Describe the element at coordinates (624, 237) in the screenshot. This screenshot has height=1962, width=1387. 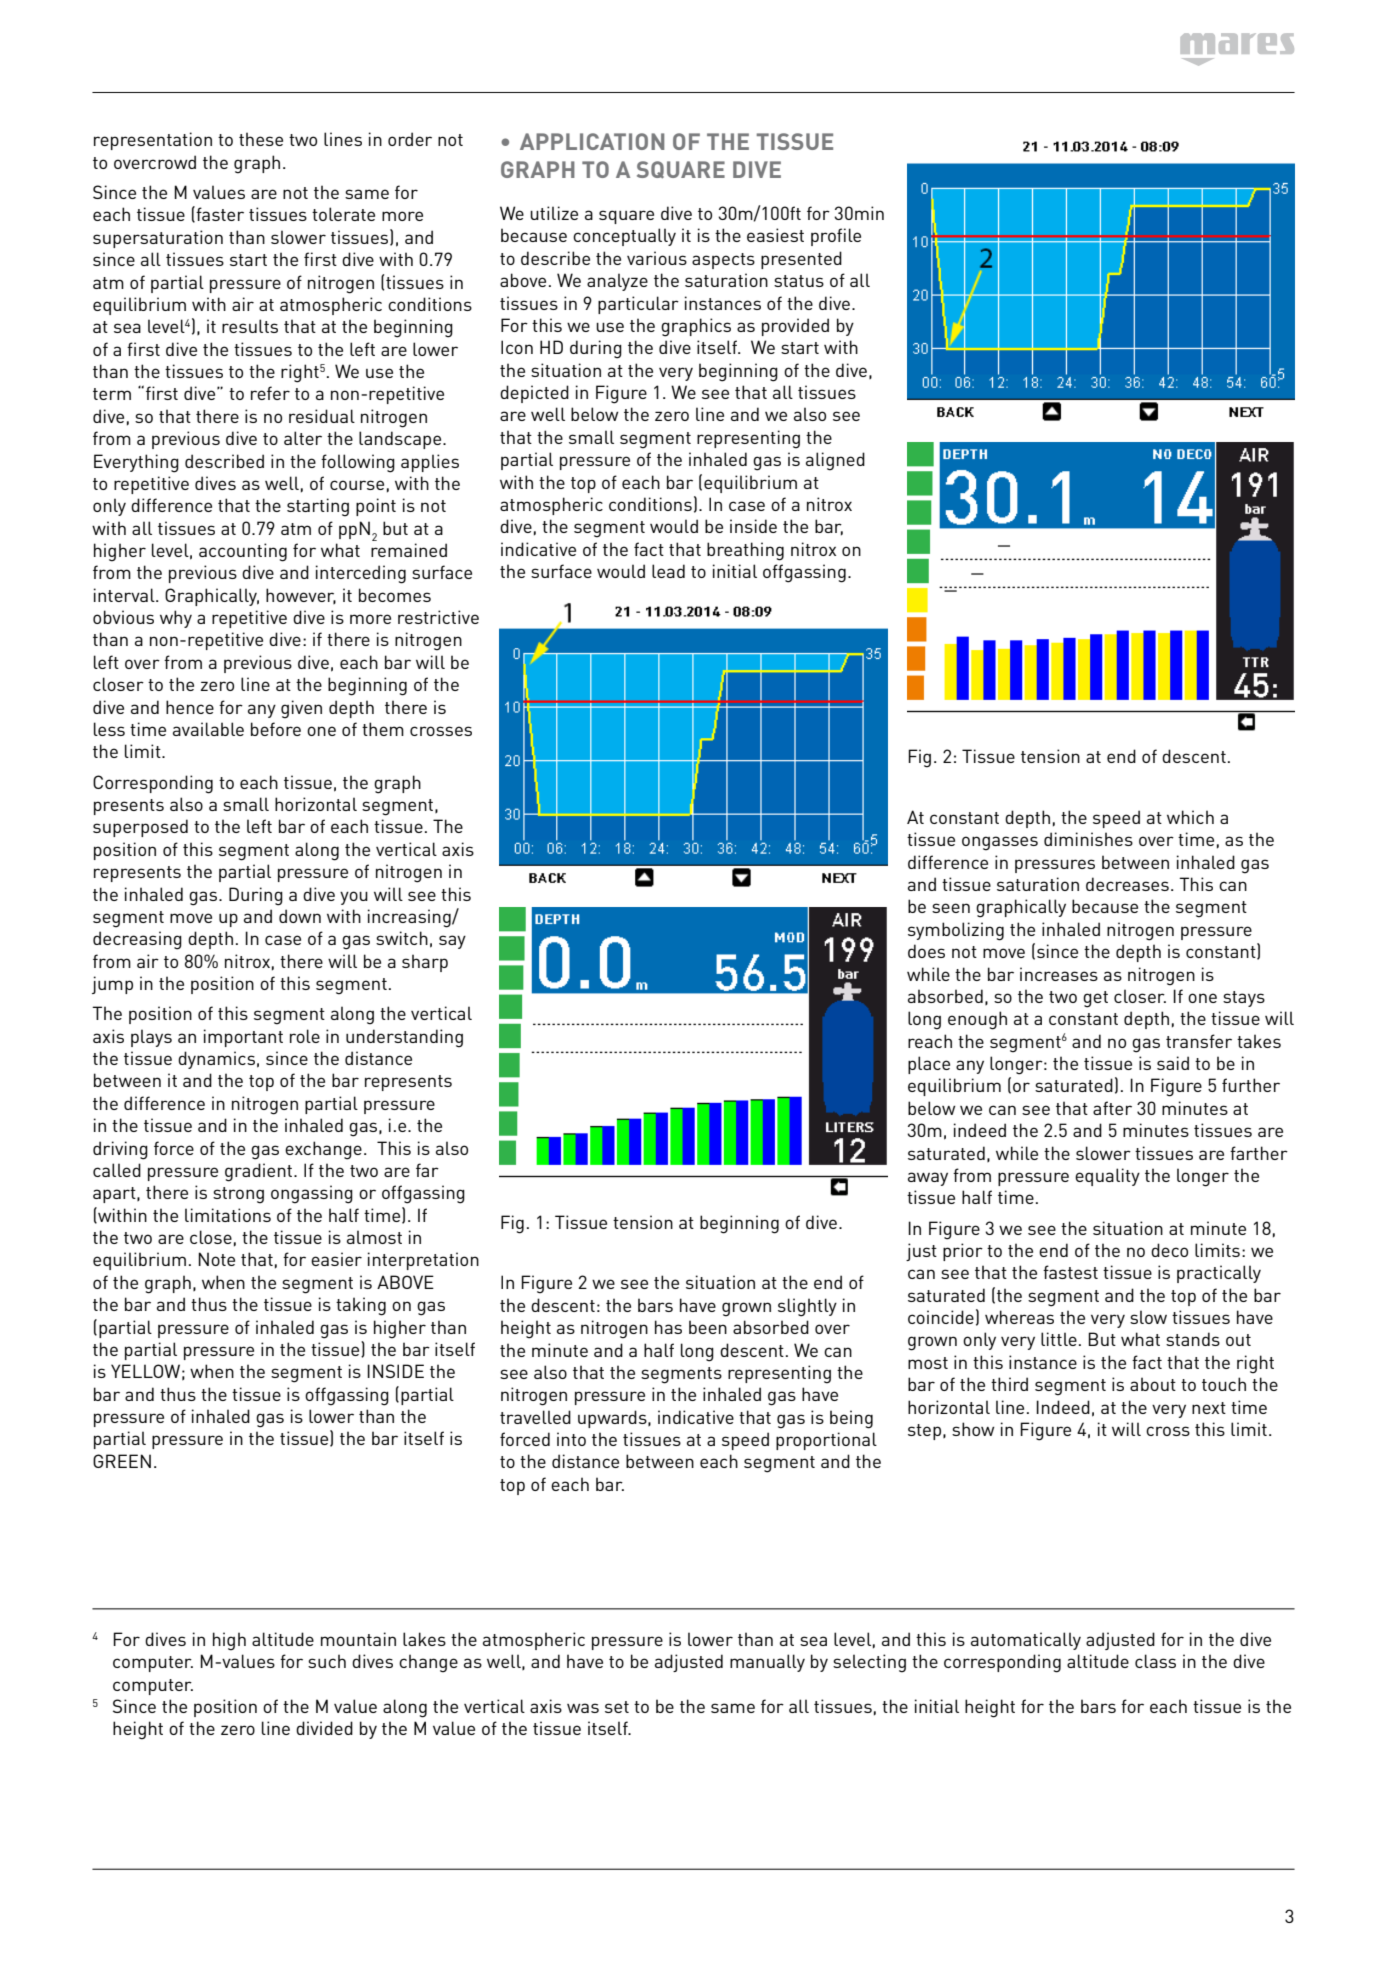
I see `conceptually` at that location.
